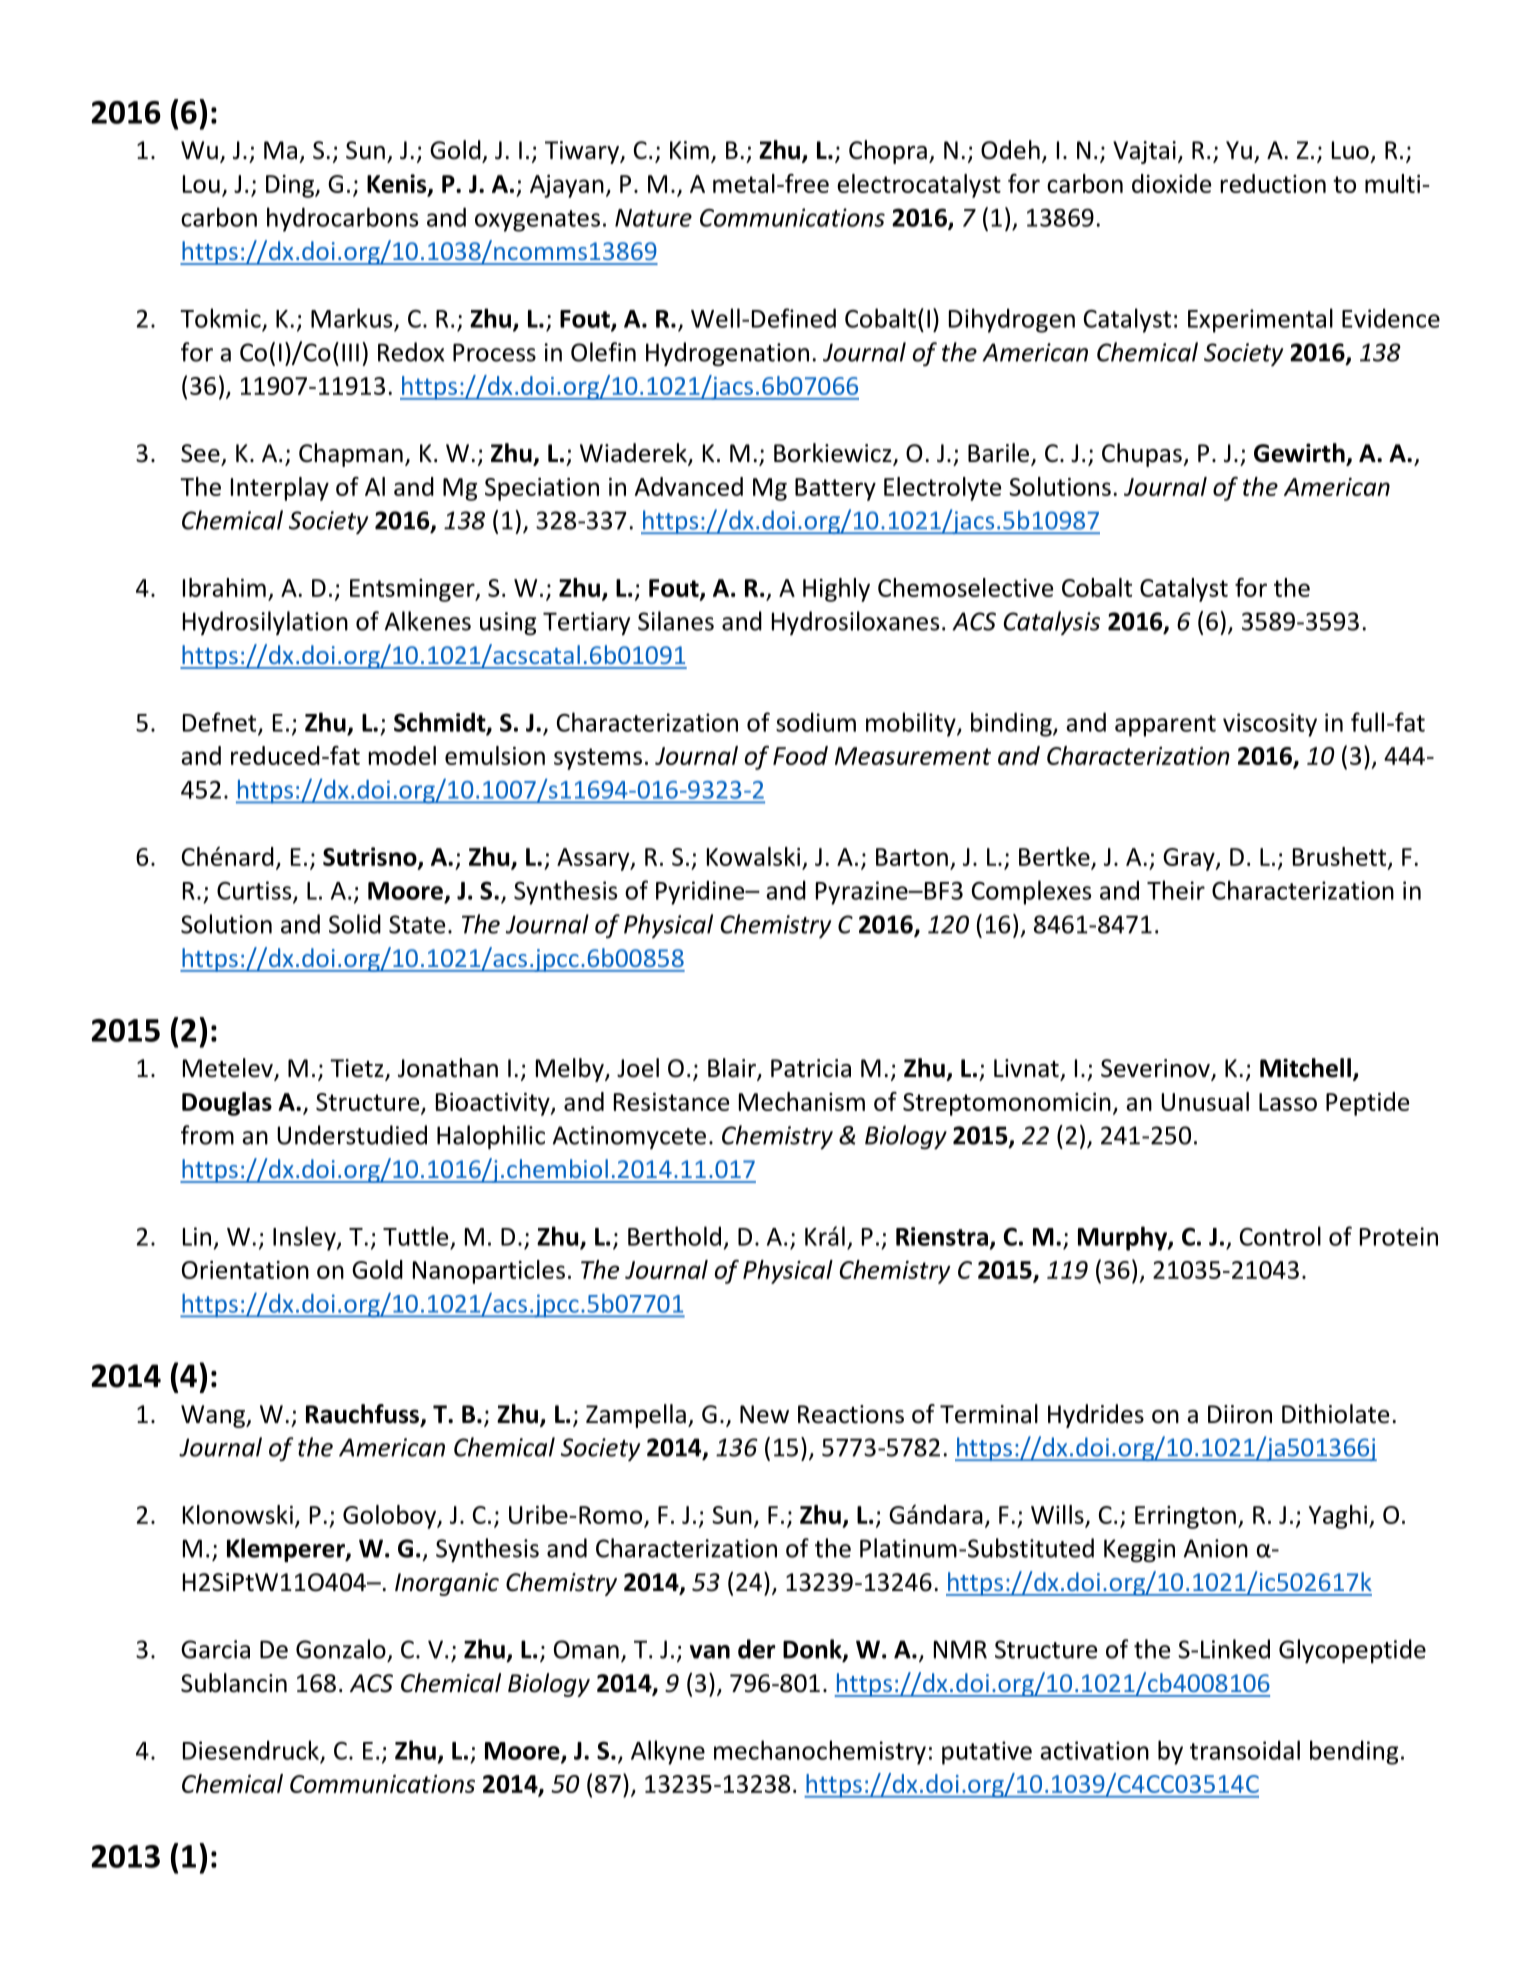 The image size is (1534, 1985). Describe the element at coordinates (1280, 1236) in the screenshot. I see `Control` at that location.
